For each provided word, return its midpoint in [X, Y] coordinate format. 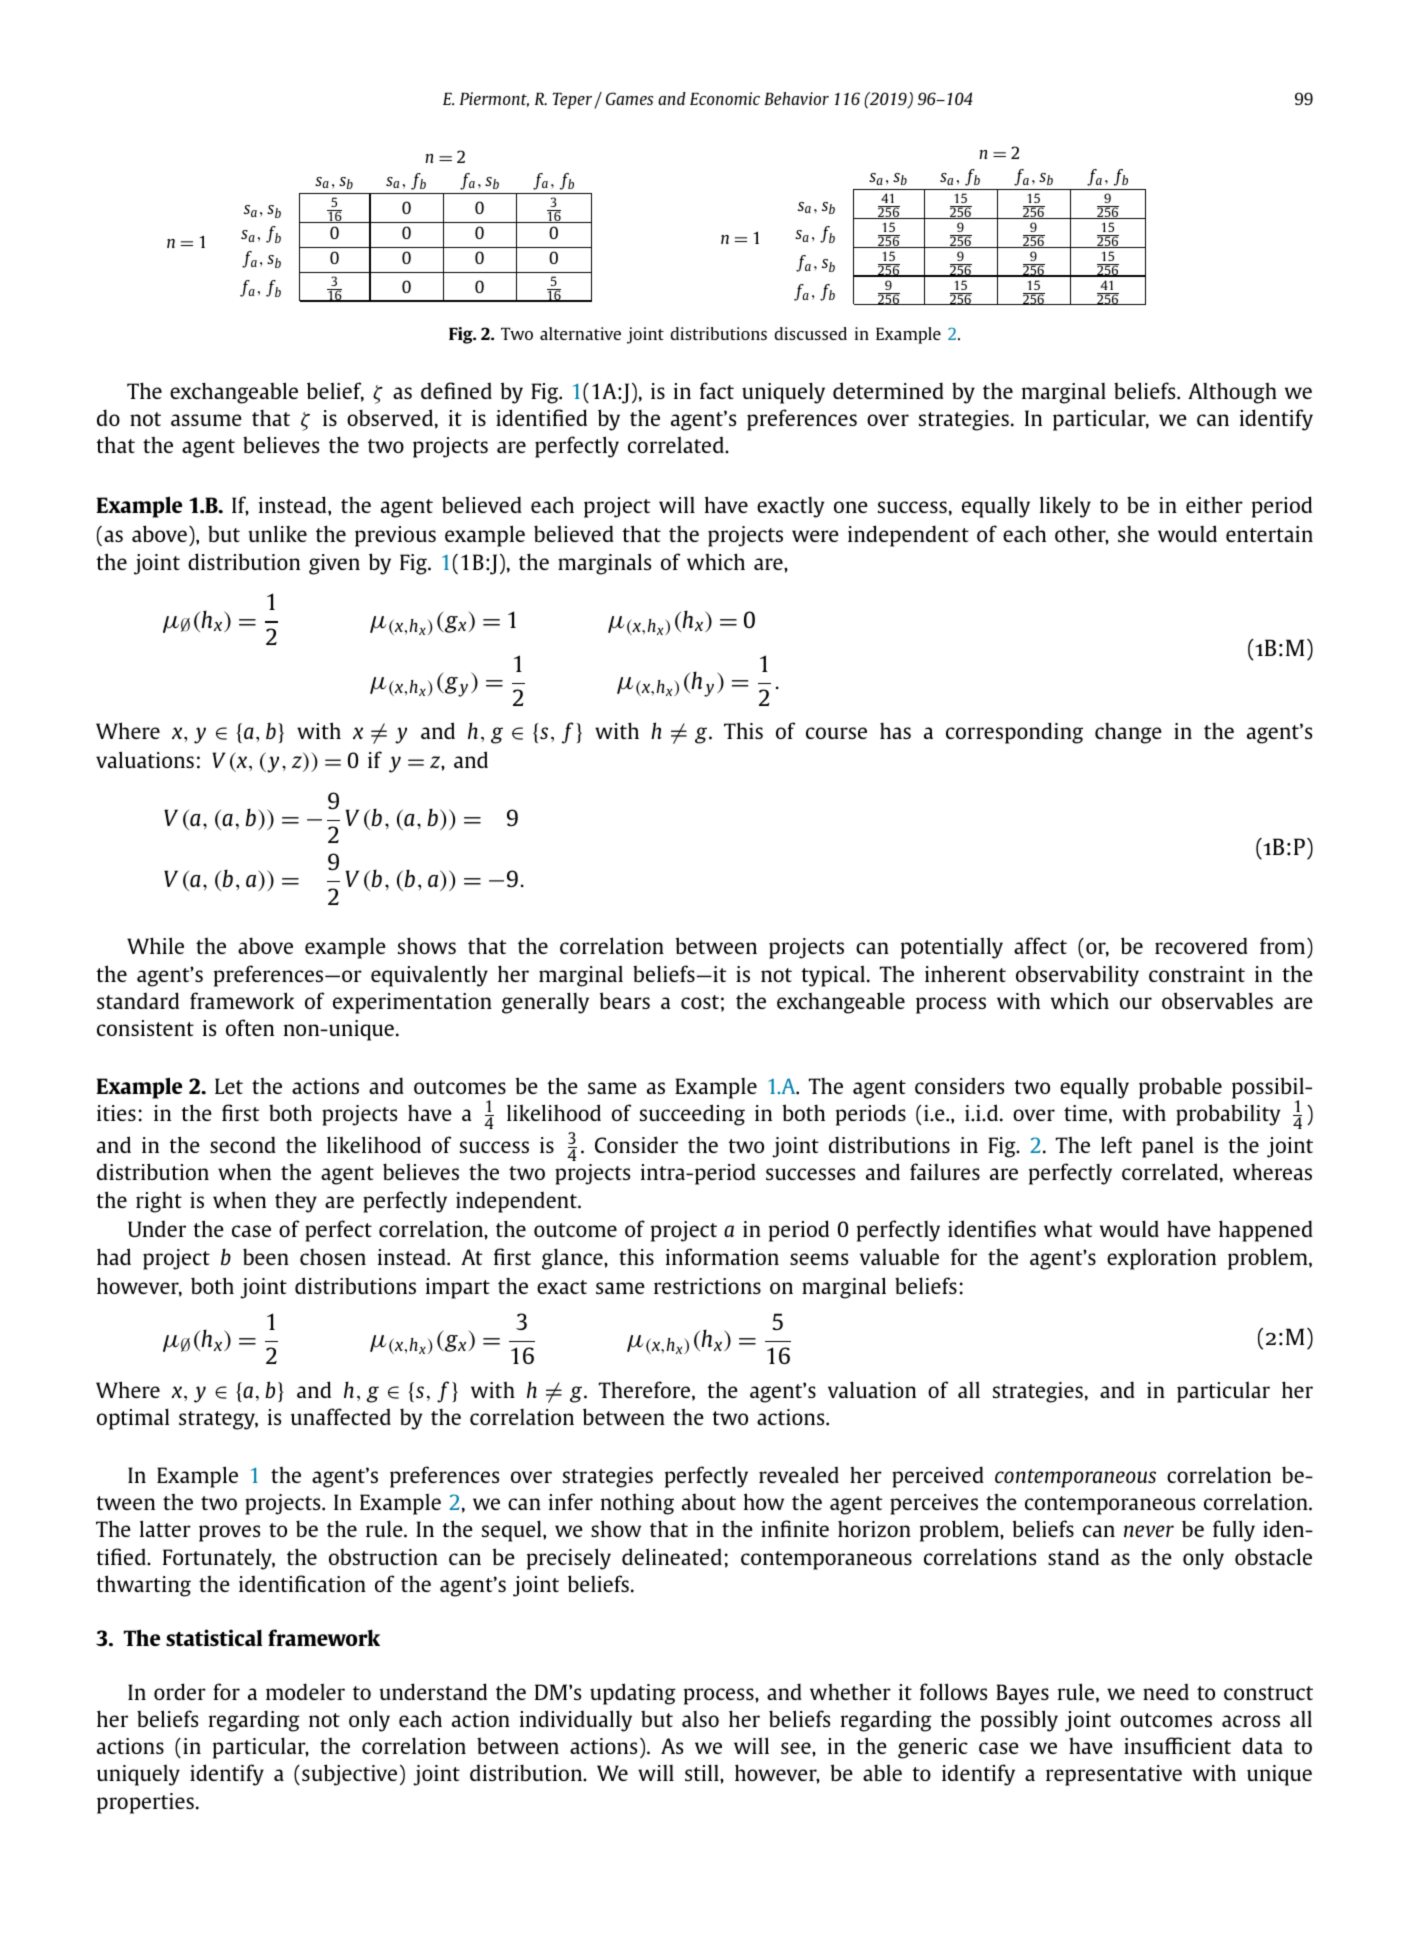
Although [1232, 393]
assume [206, 420]
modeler [305, 1691]
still [703, 1772]
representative [1114, 1775]
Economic [725, 98]
